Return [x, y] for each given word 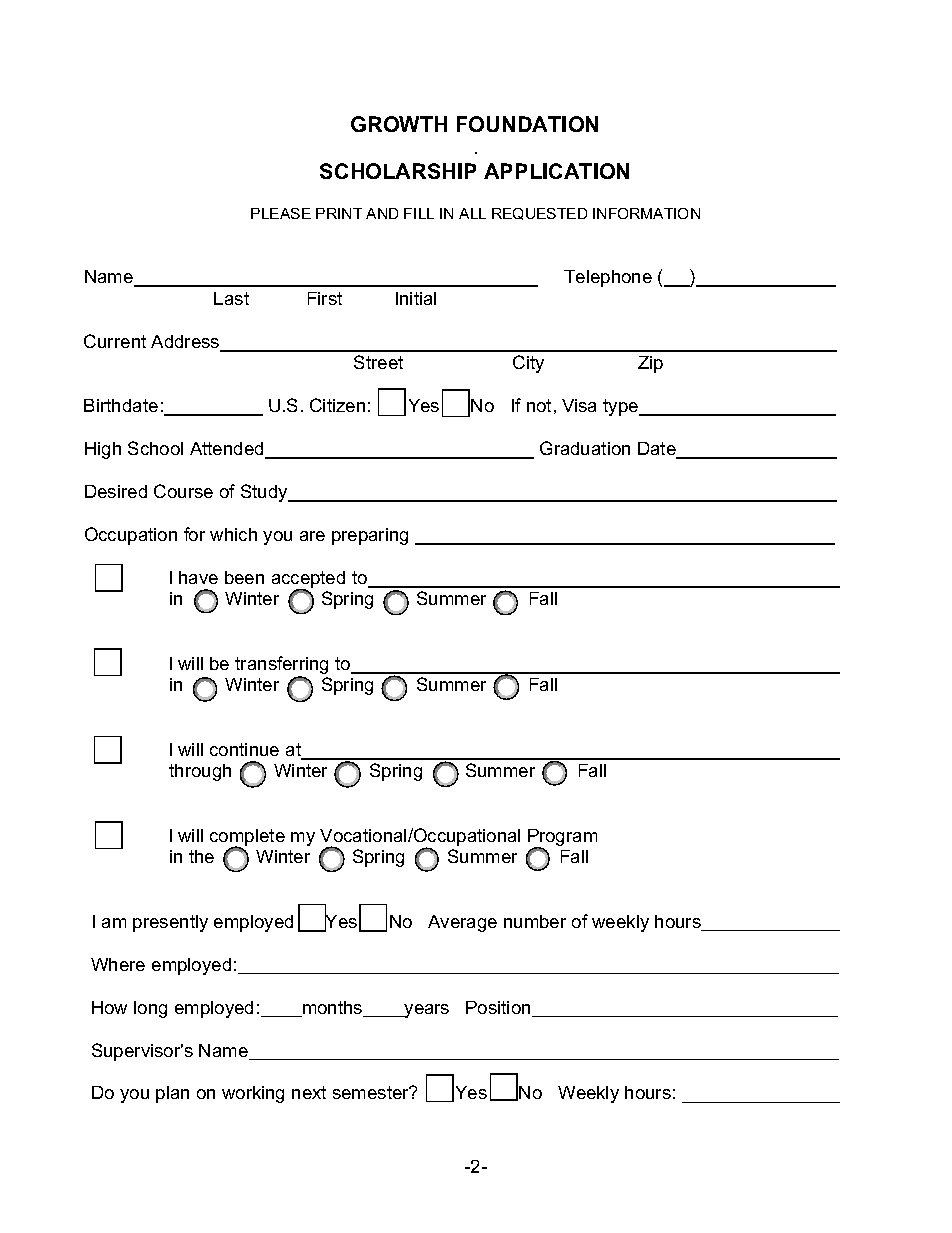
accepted [308, 581]
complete [247, 838]
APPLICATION [556, 171]
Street [378, 362]
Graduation [585, 448]
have [198, 577]
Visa [579, 405]
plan [172, 1094]
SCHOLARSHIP [398, 171]
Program [562, 839]
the [201, 856]
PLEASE [281, 213]
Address [186, 343]
